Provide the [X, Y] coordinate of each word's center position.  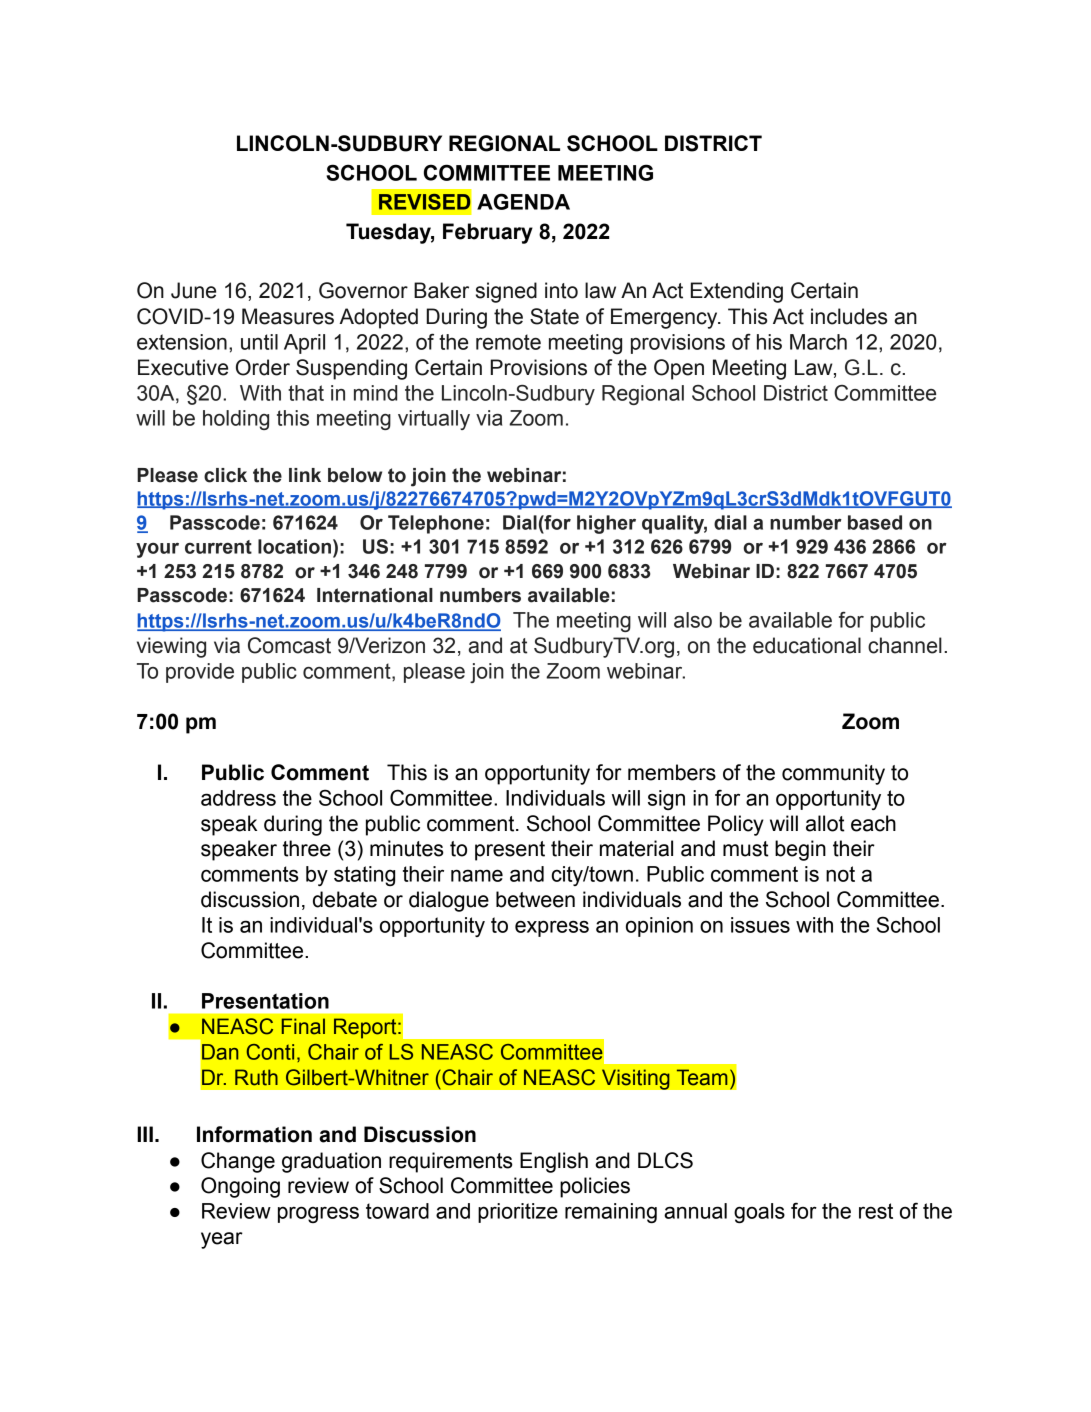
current [218, 547]
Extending [737, 292]
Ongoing [240, 1187]
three [307, 848]
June [193, 290]
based [875, 522]
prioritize [518, 1213]
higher [606, 524]
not [840, 874]
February [488, 233]
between [535, 899]
